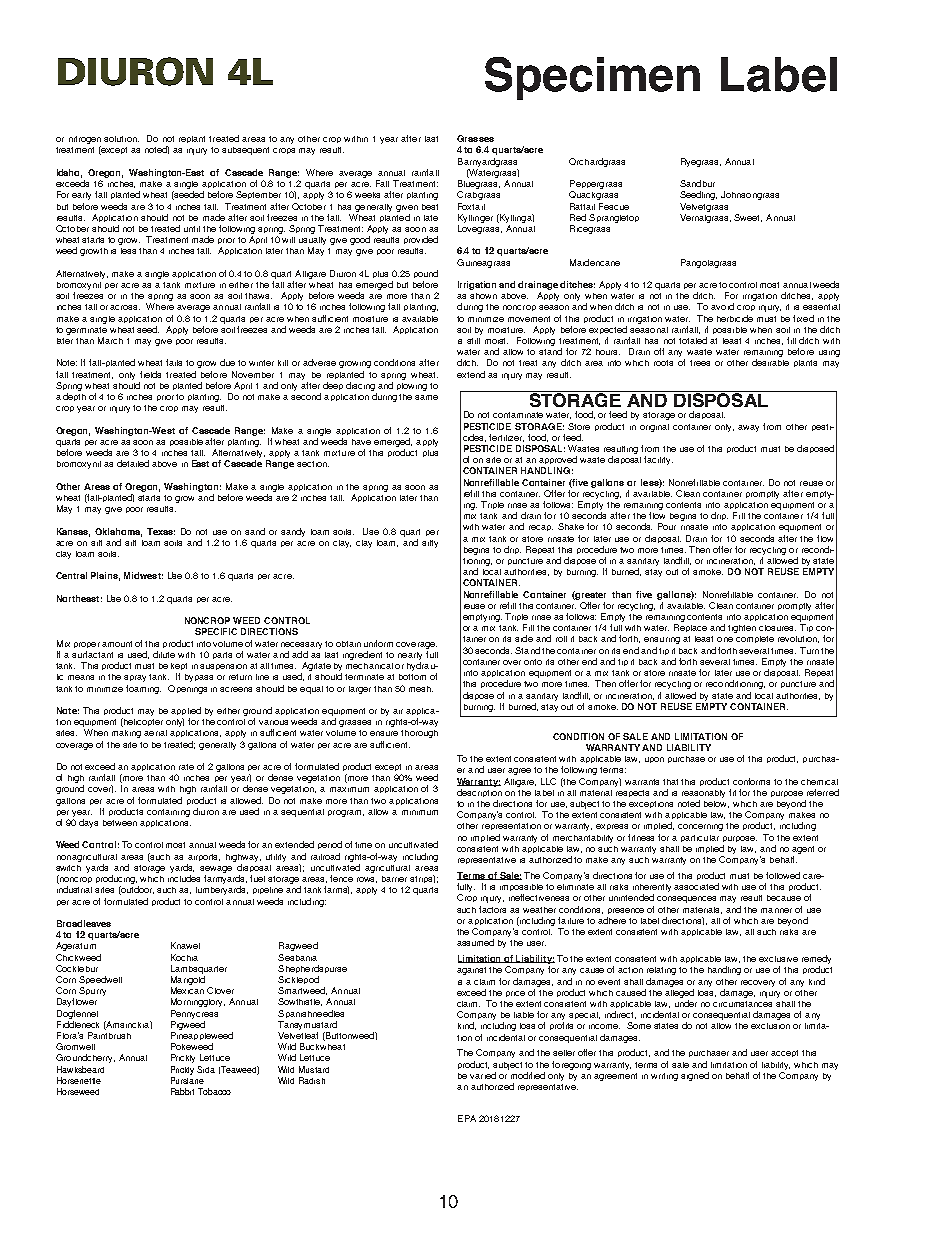 The width and height of the document is (952, 1233). What do you see at coordinates (143, 689) in the document?
I see `foaming` at bounding box center [143, 689].
